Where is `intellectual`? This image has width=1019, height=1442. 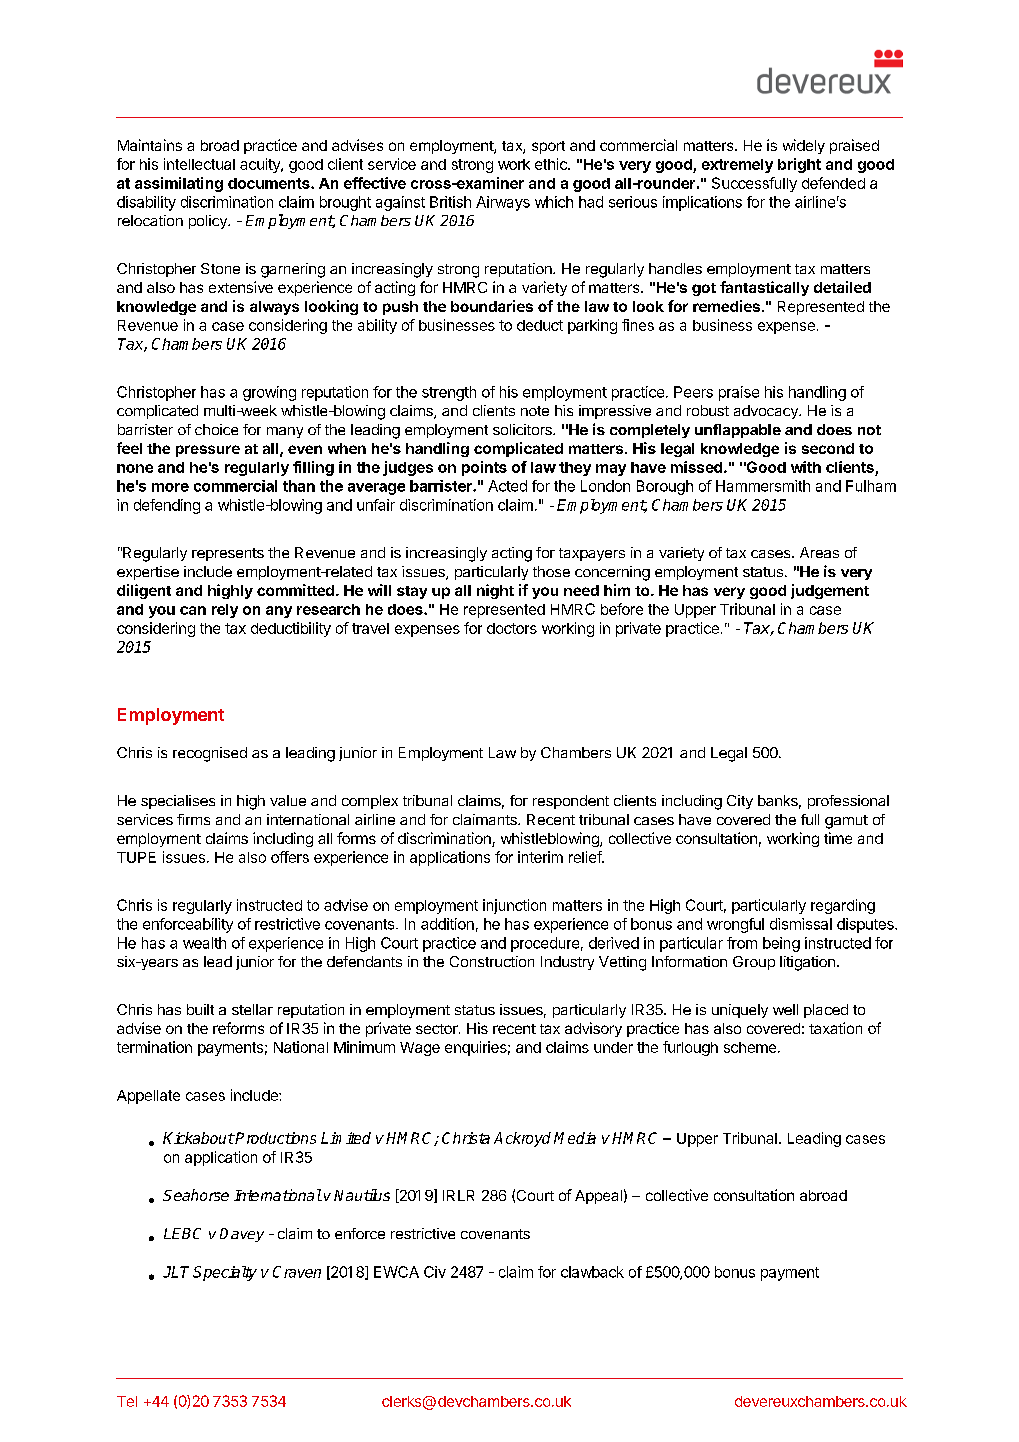 intellectual is located at coordinates (199, 164).
